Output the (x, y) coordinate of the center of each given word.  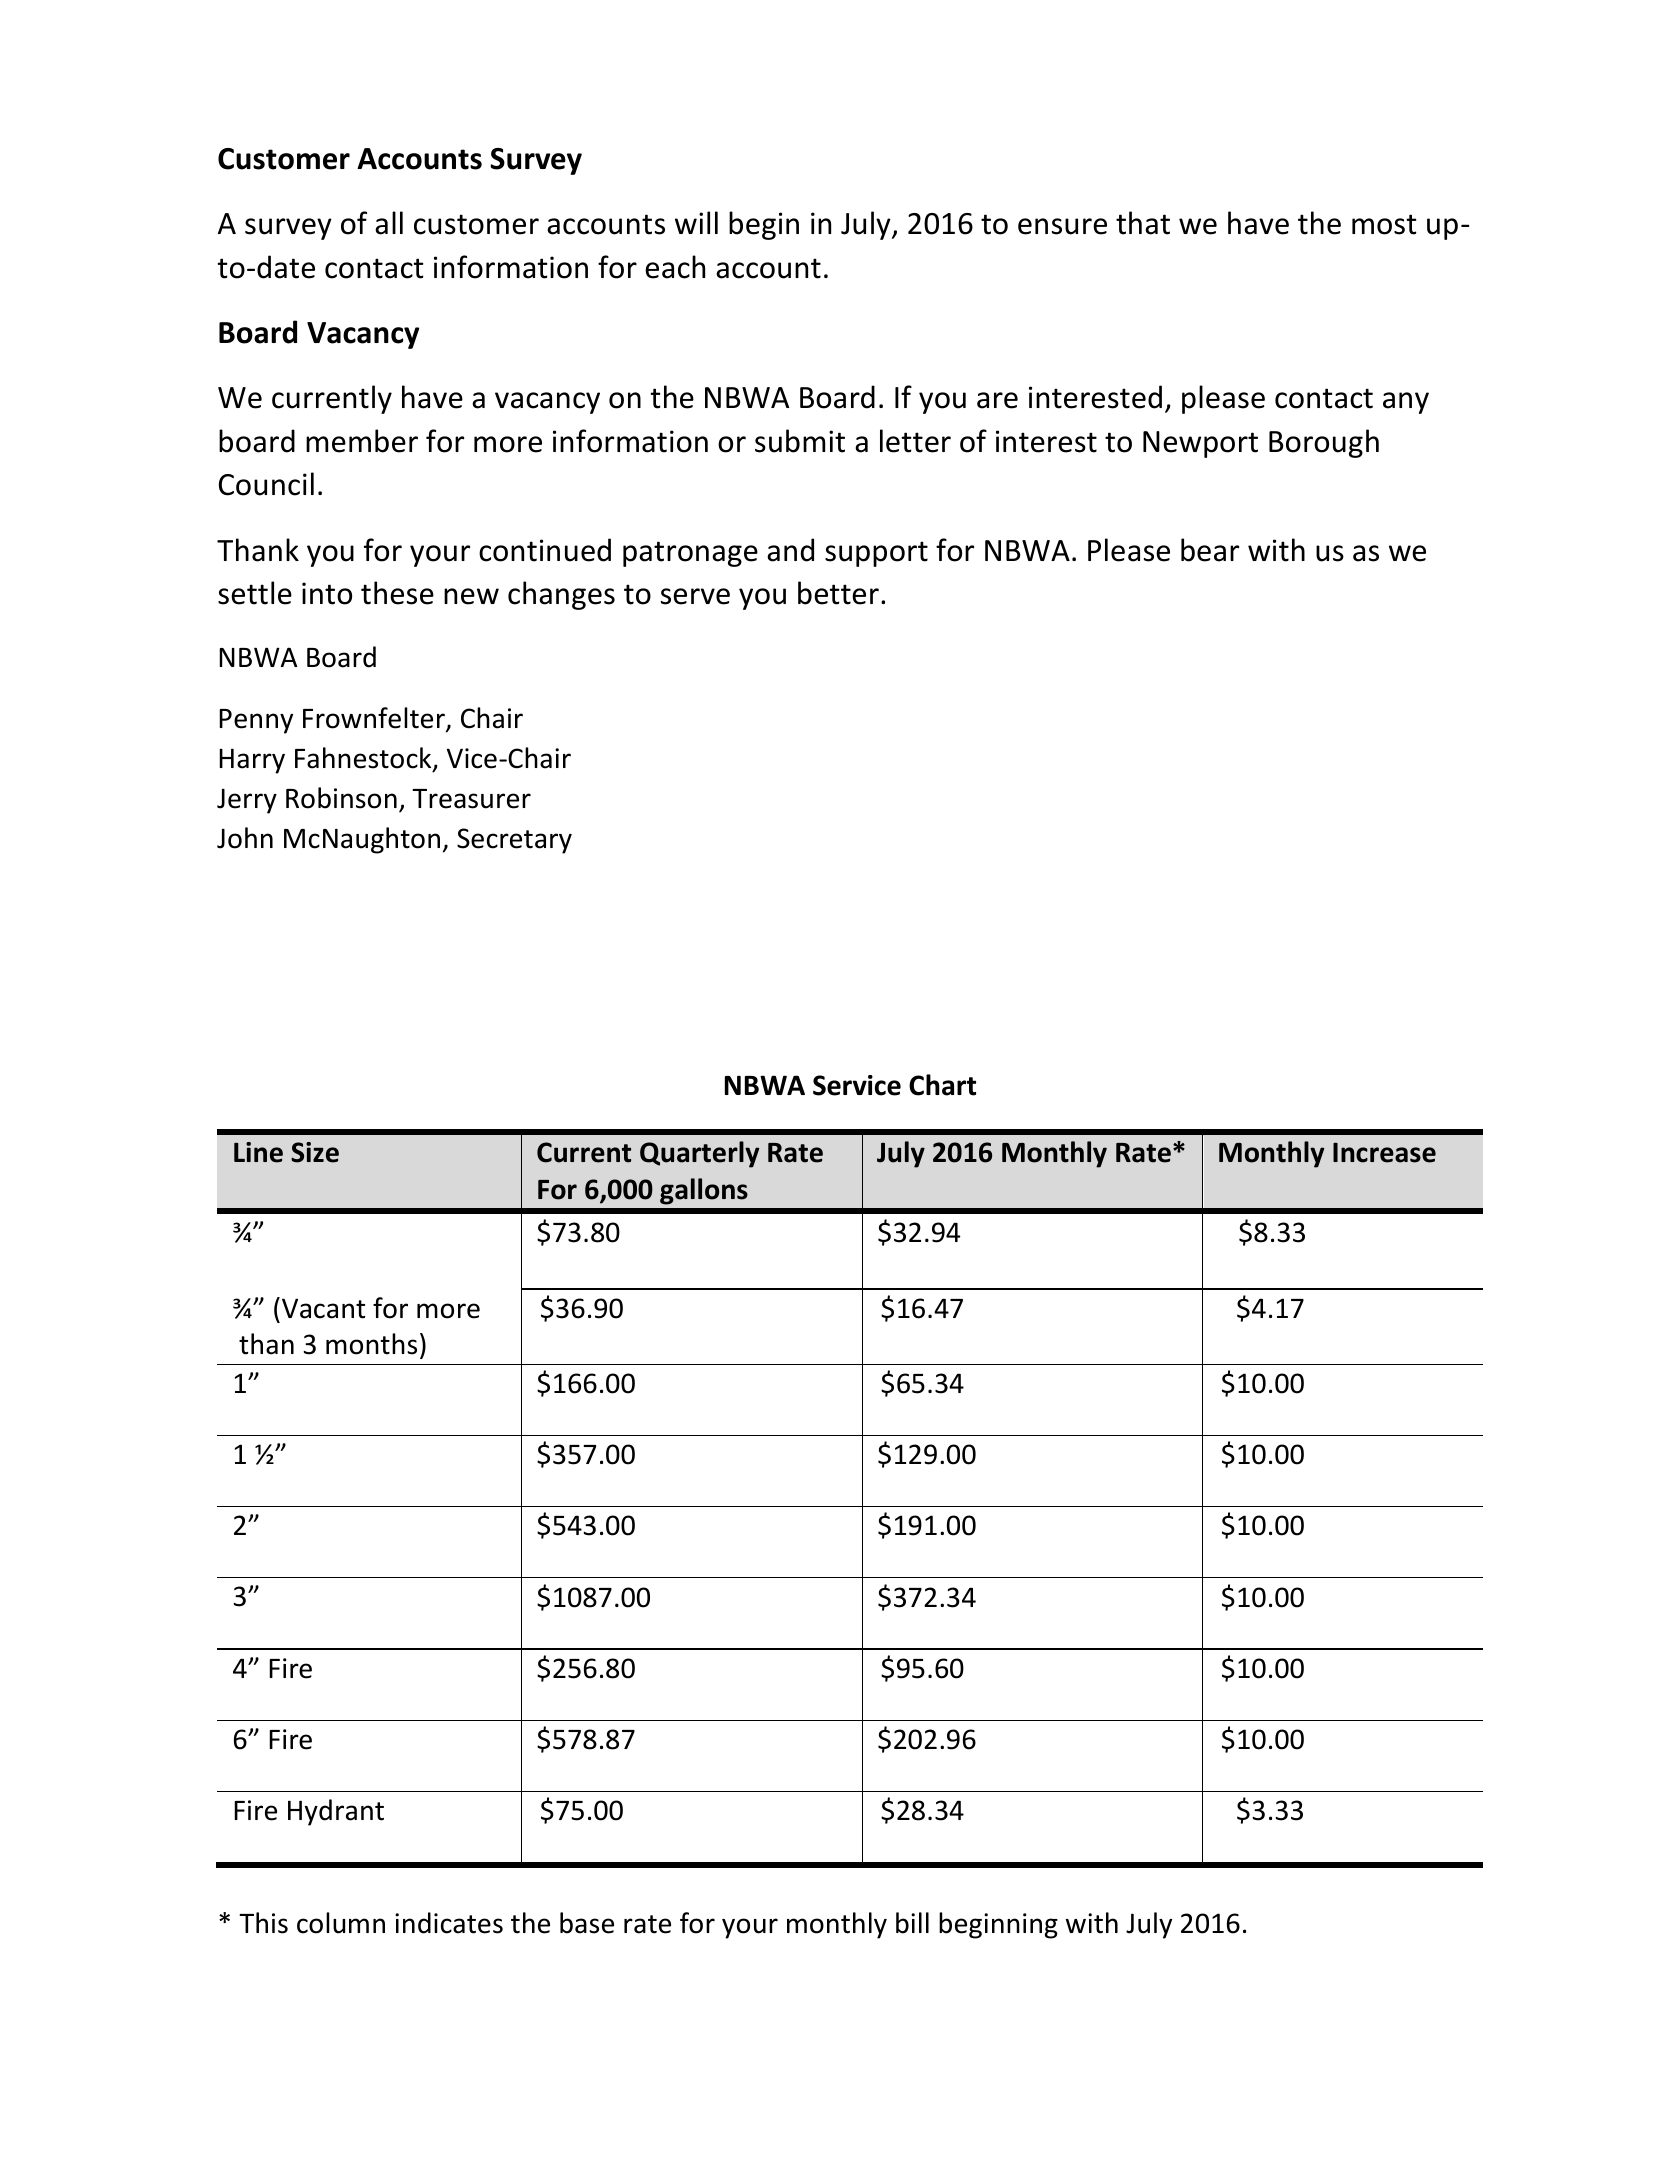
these (397, 593)
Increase (1384, 1153)
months (371, 1344)
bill (912, 1923)
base (587, 1923)
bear (1210, 550)
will (696, 222)
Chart (942, 1085)
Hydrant (336, 1812)
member (362, 441)
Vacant (323, 1308)
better (838, 593)
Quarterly (699, 1154)
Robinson (341, 798)
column (341, 1923)
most (1384, 224)
